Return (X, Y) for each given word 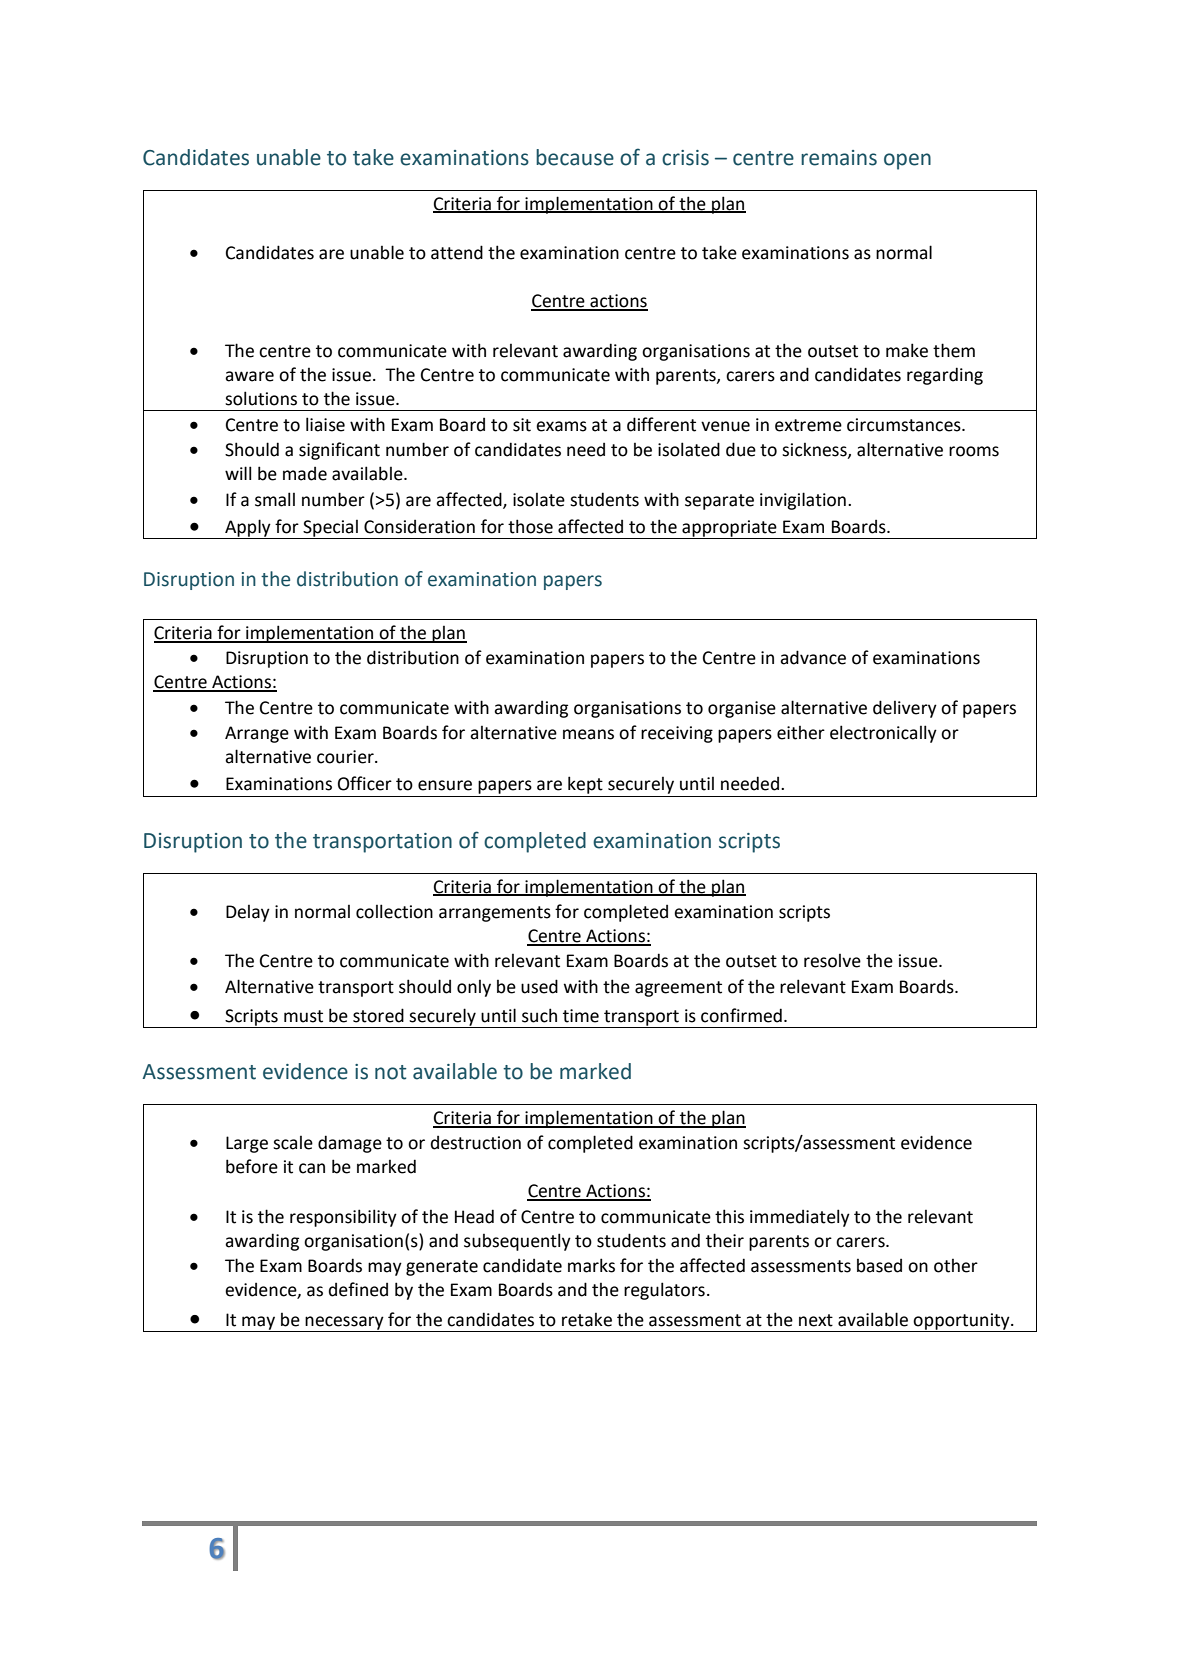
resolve (832, 961)
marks (591, 1265)
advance (813, 657)
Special (330, 529)
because (575, 157)
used (539, 986)
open (907, 161)
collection (394, 911)
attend (457, 252)
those (530, 526)
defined (358, 1289)
